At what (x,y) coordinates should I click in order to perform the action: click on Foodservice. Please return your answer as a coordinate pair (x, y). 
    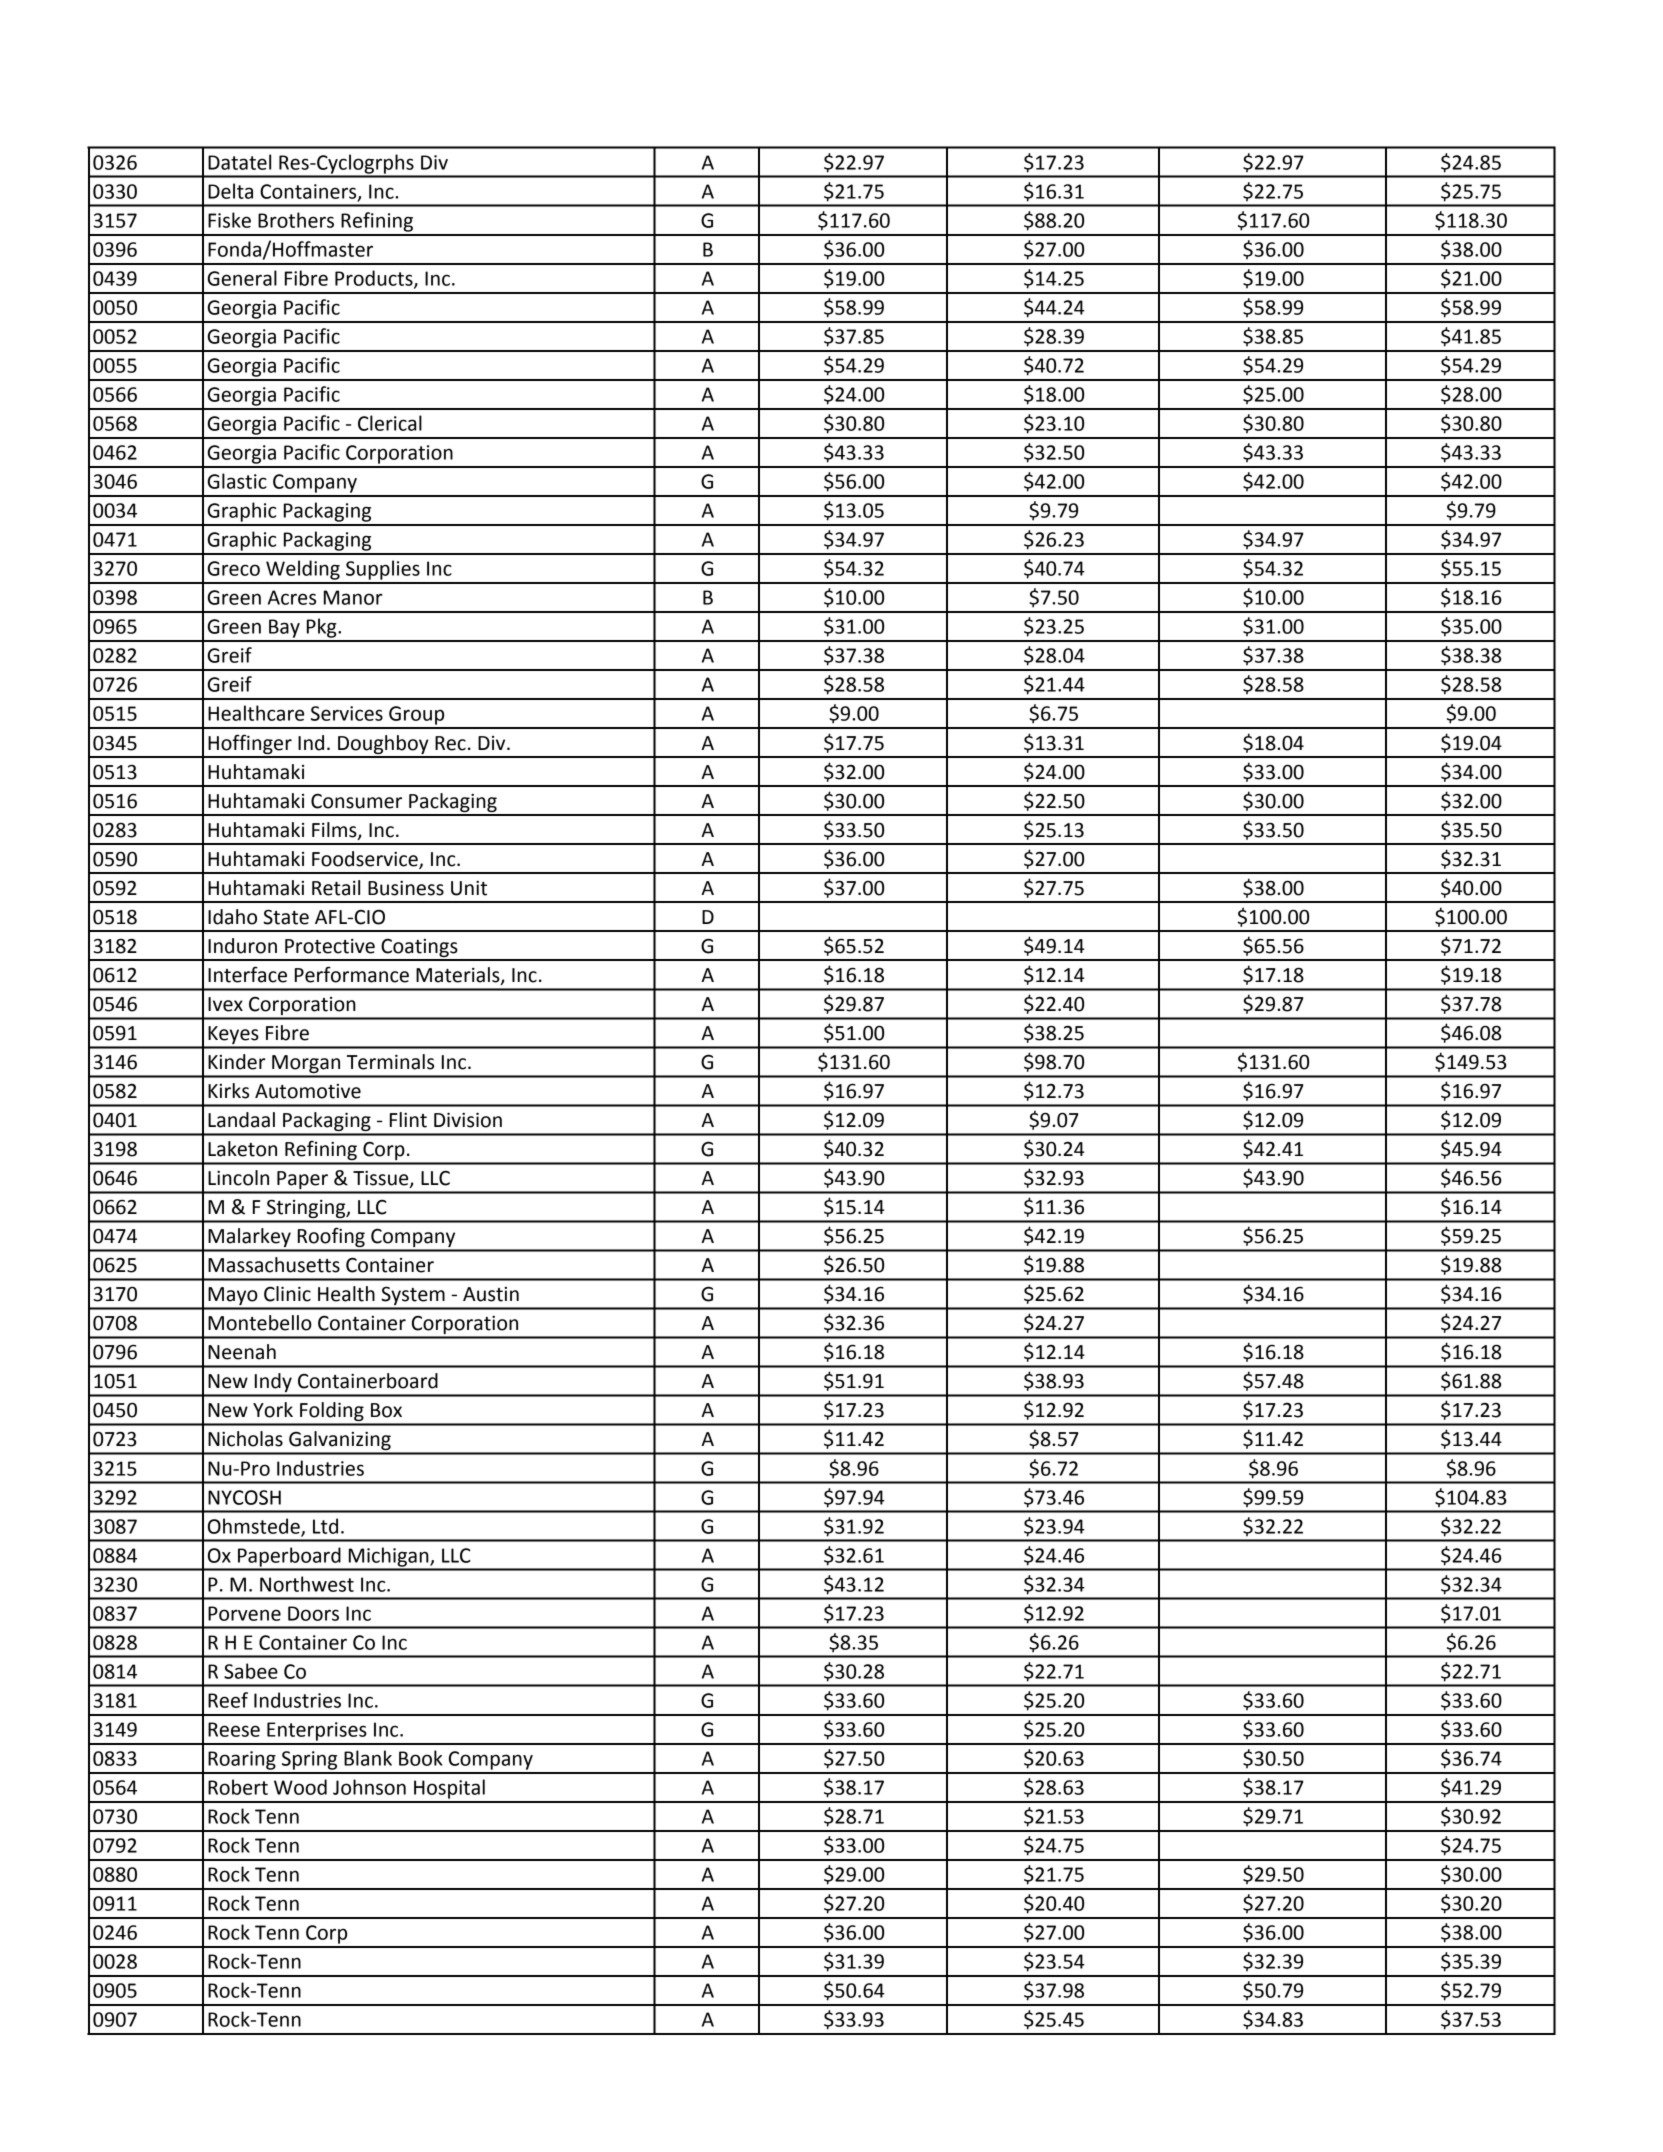
    Looking at the image, I should click on (366, 859).
